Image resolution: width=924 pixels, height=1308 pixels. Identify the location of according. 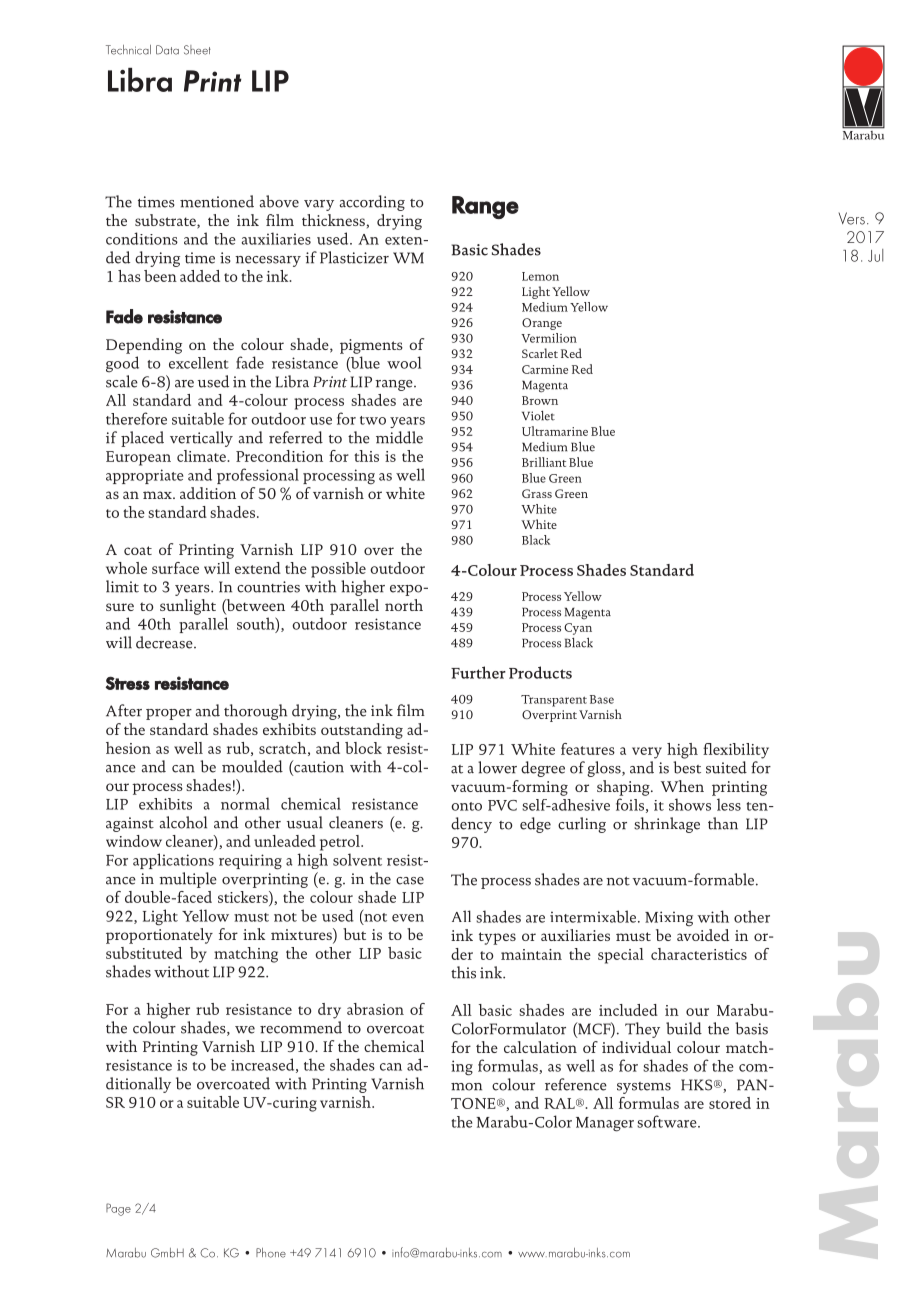
(372, 203).
